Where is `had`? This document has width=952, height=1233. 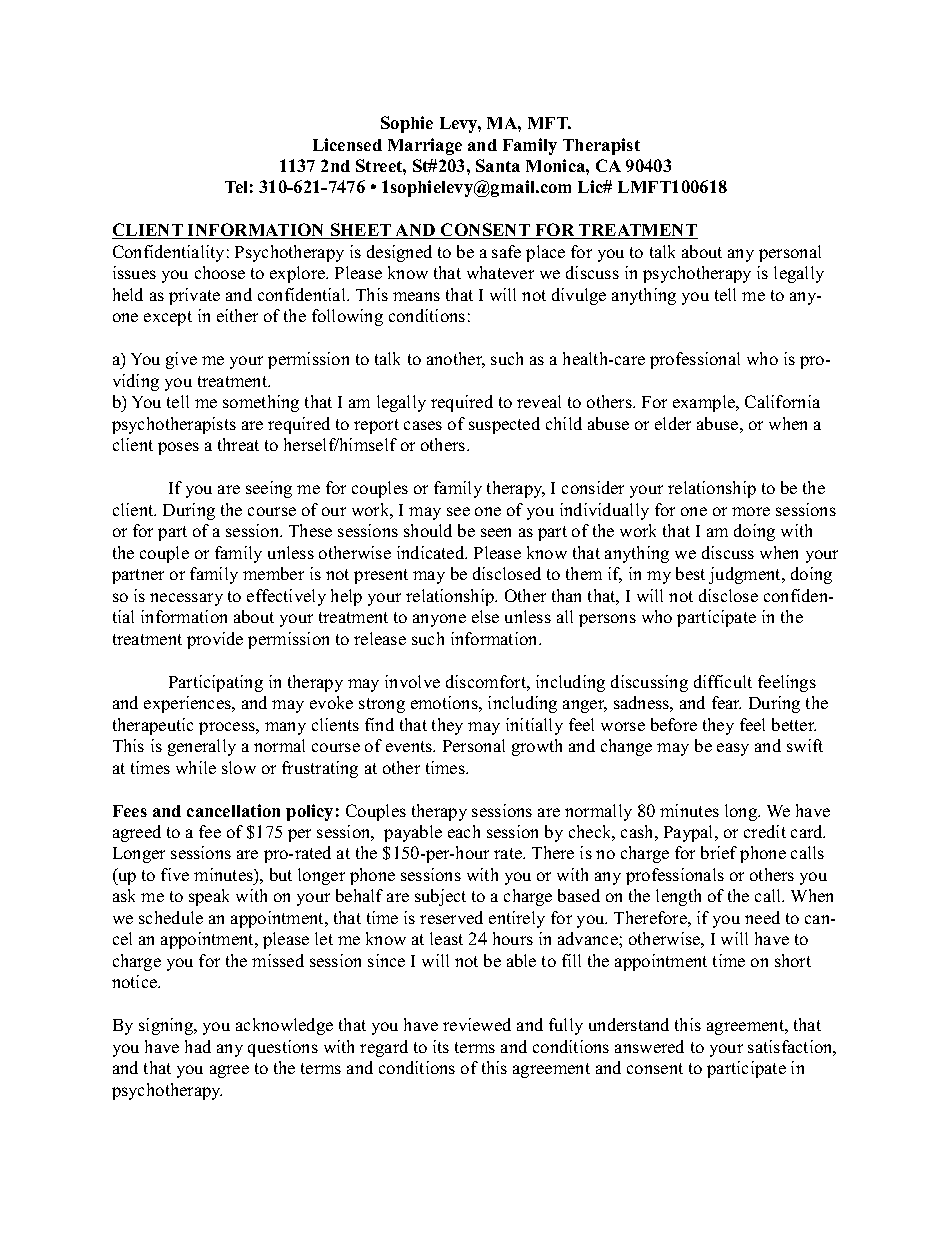
had is located at coordinates (198, 1046).
